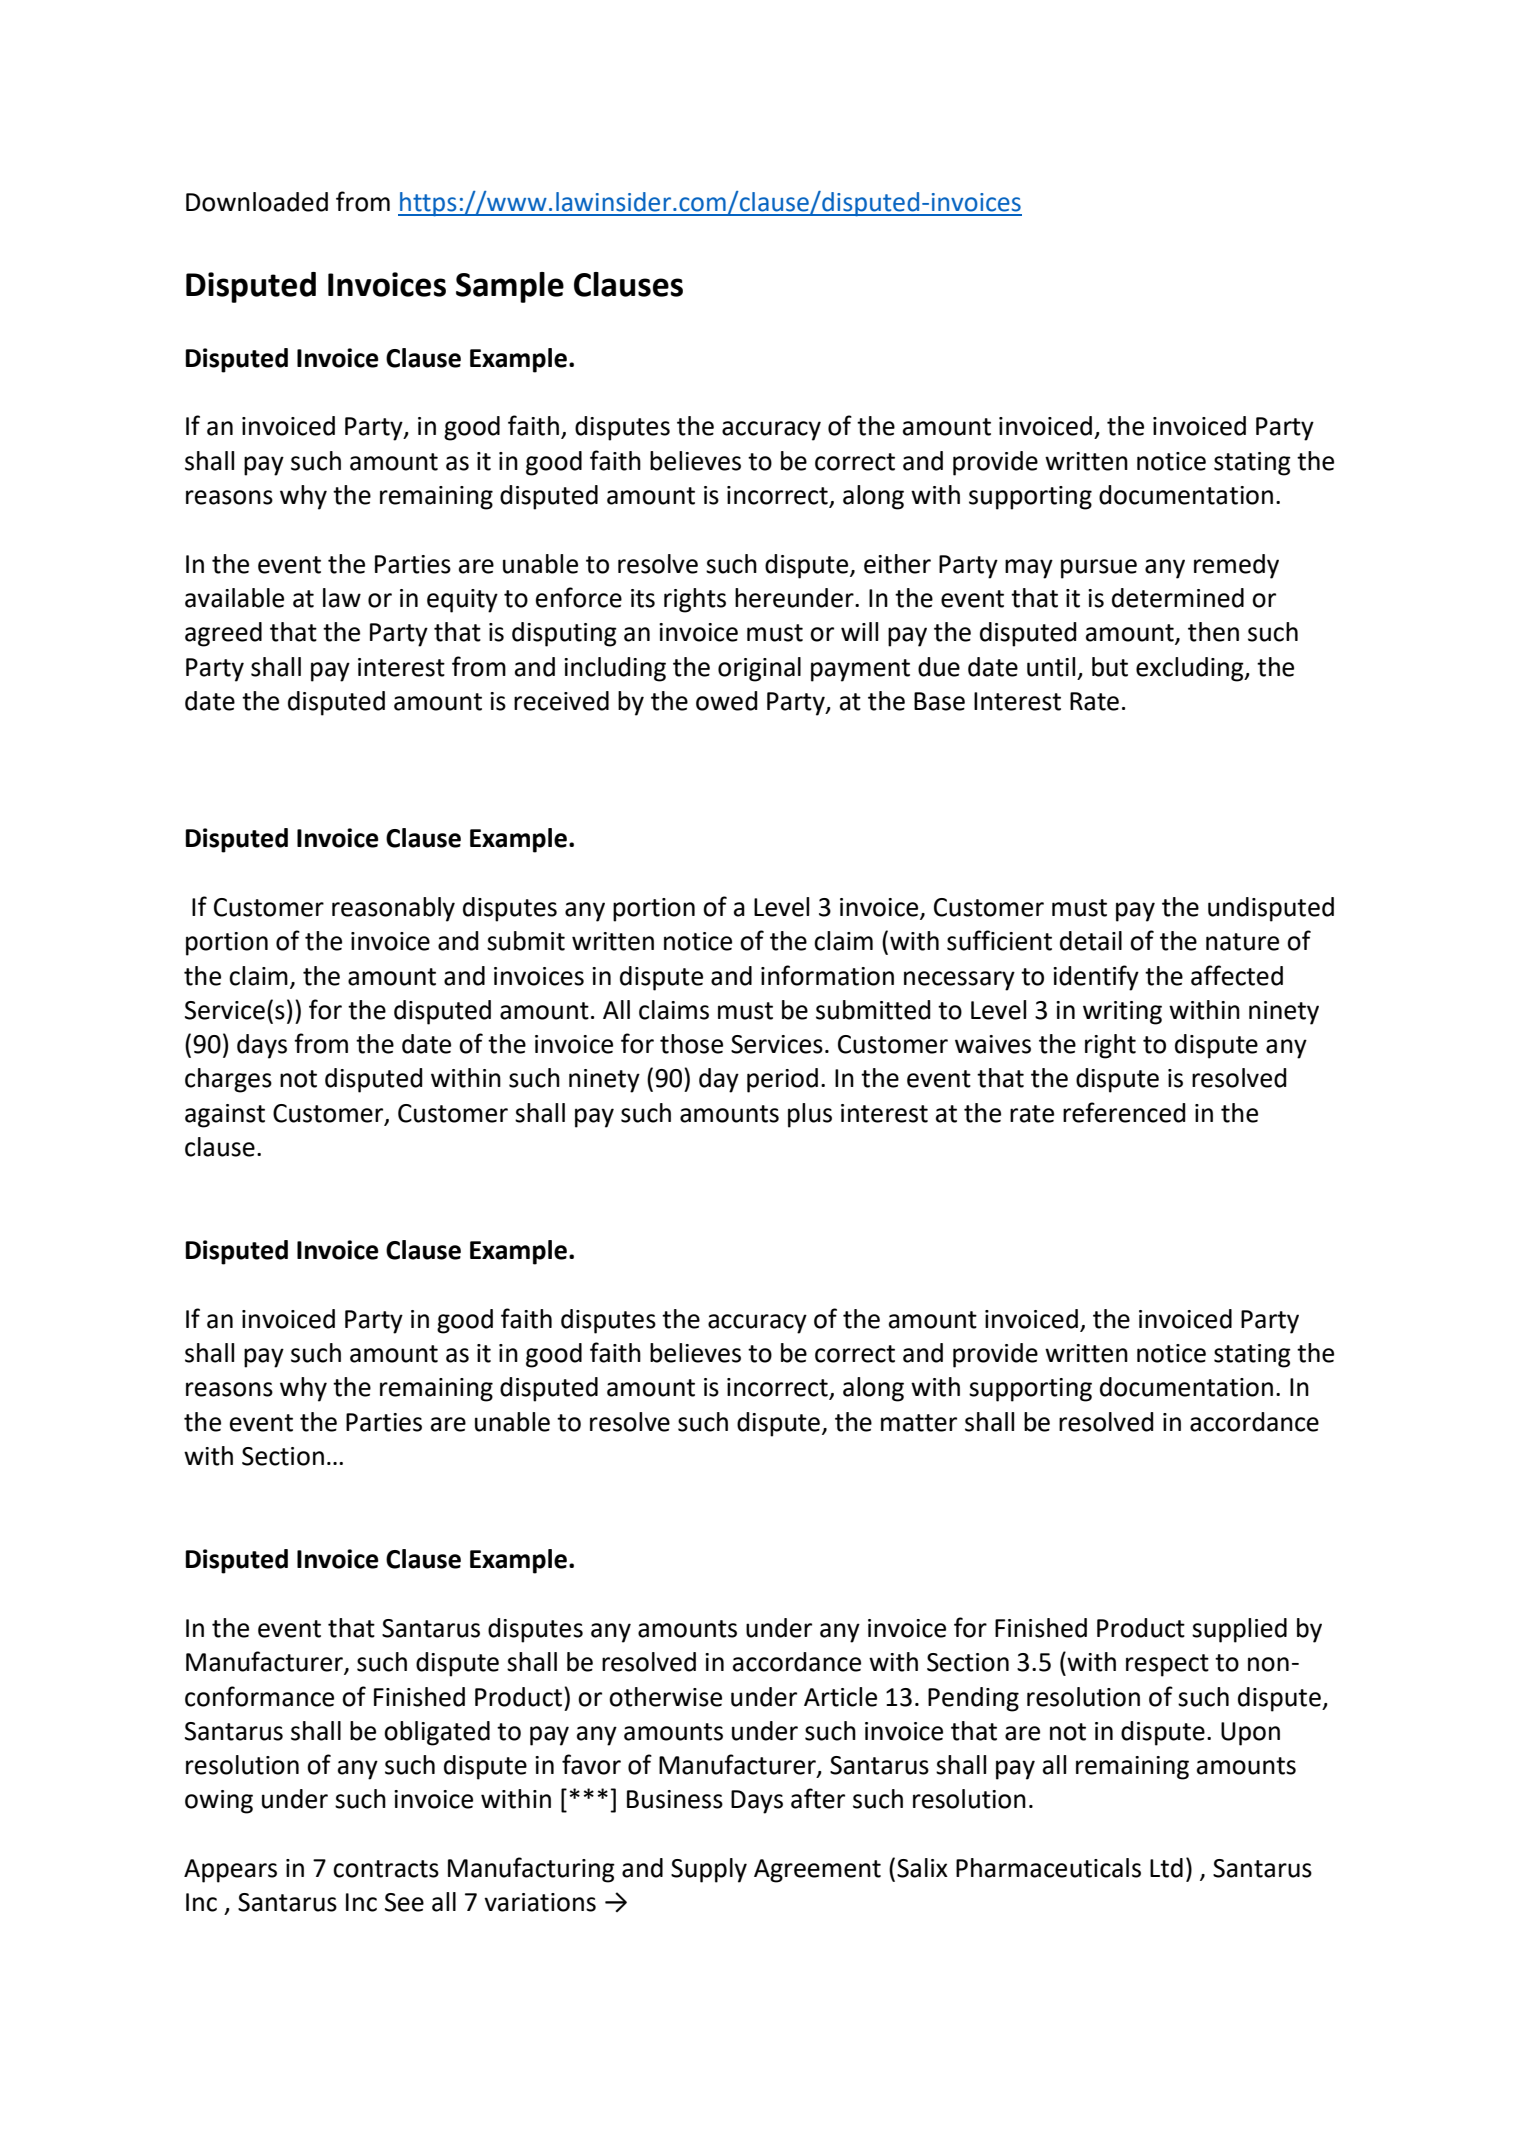 This screenshot has width=1522, height=2152. What do you see at coordinates (228, 1080) in the screenshot?
I see `charges` at bounding box center [228, 1080].
